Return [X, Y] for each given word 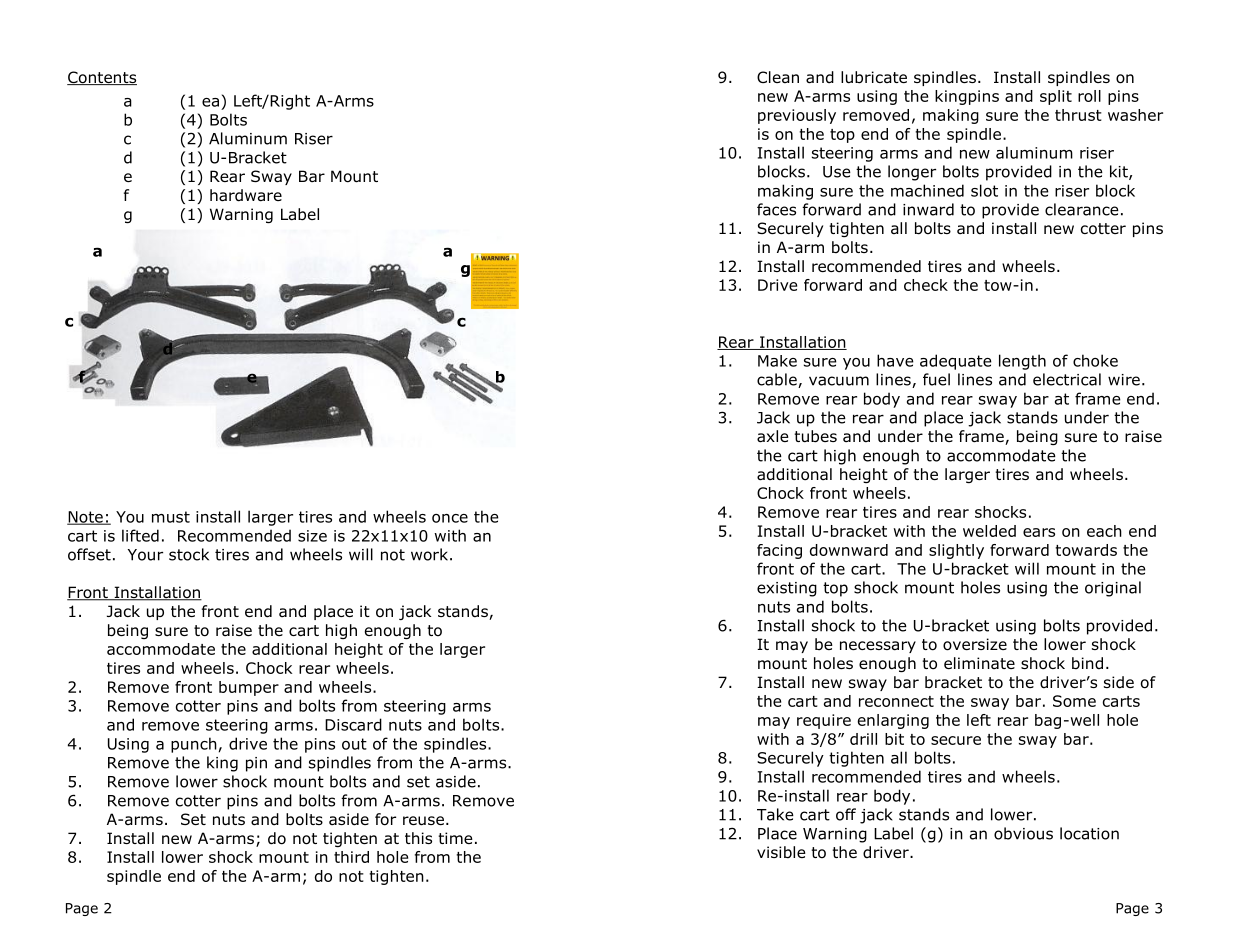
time [455, 838]
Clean [778, 77]
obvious [1023, 833]
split [1056, 97]
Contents [102, 78]
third [351, 857]
